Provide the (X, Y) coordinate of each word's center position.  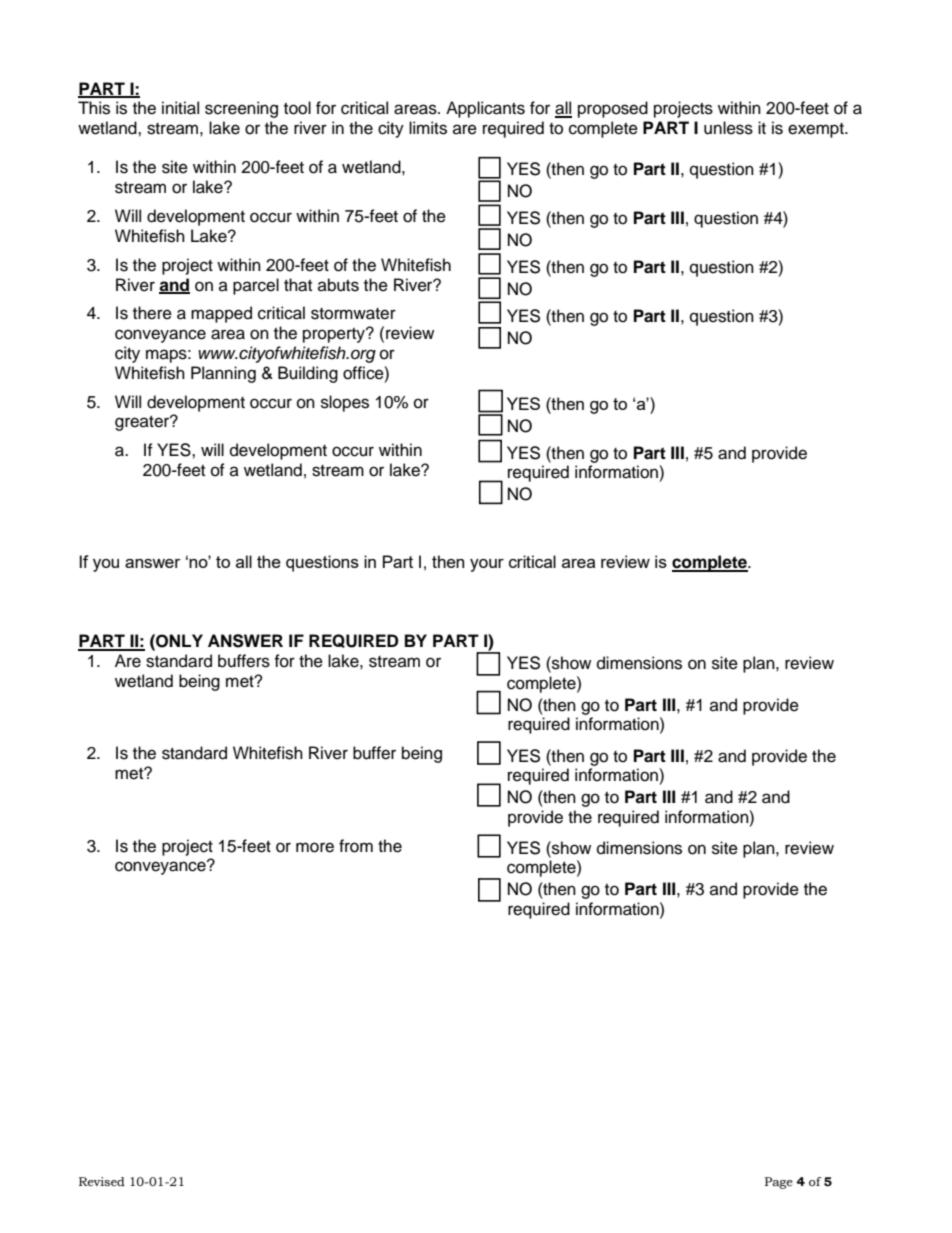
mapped (221, 314)
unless (728, 128)
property (335, 335)
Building (308, 374)
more (315, 847)
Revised (102, 1181)
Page (779, 1183)
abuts (338, 285)
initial (180, 108)
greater (143, 423)
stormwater (353, 314)
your (487, 565)
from (356, 846)
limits (428, 128)
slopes (345, 403)
